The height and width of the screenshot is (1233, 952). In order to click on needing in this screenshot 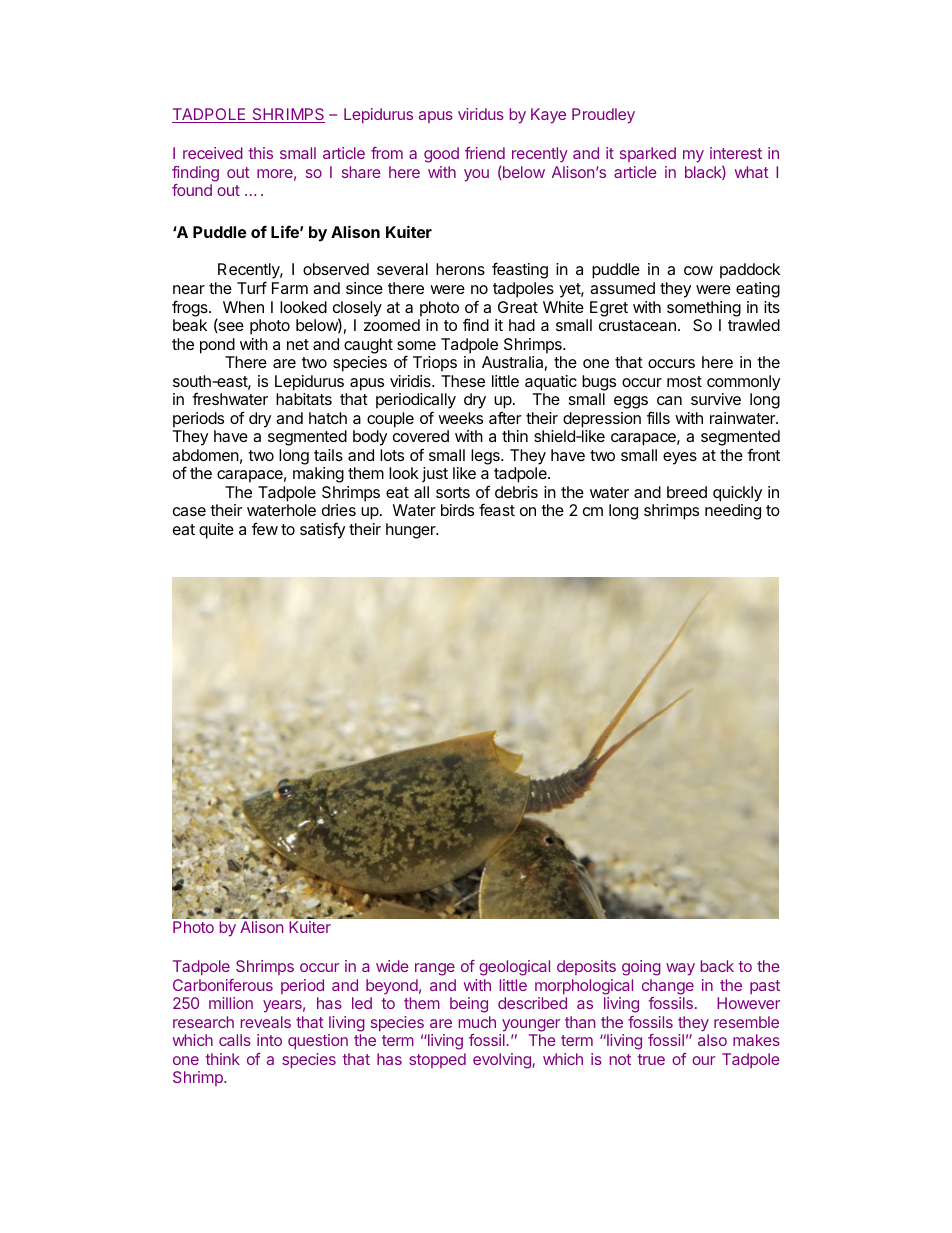, I will do `click(733, 512)`.
